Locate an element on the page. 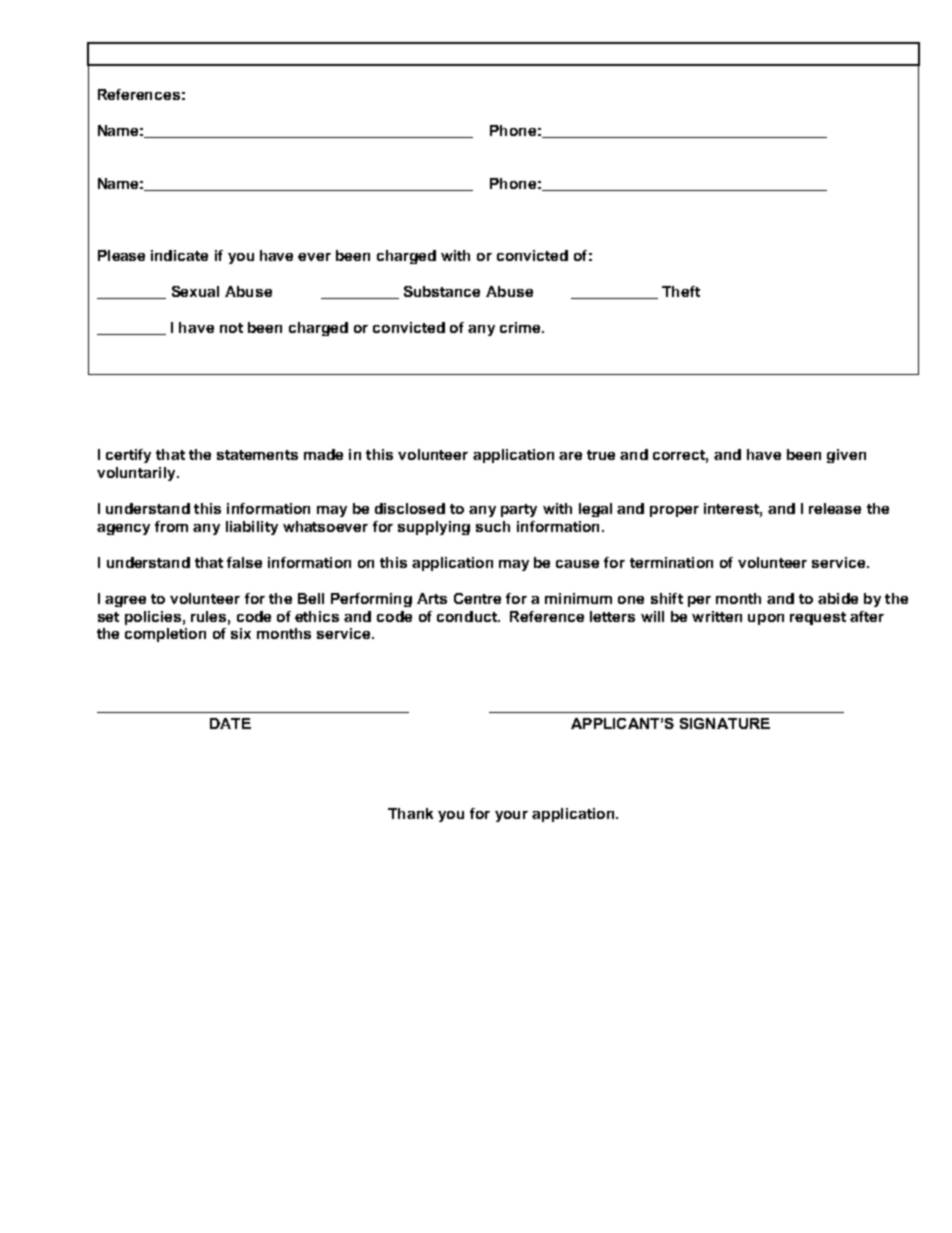 The width and height of the document is (952, 1233). DATE is located at coordinates (230, 723).
